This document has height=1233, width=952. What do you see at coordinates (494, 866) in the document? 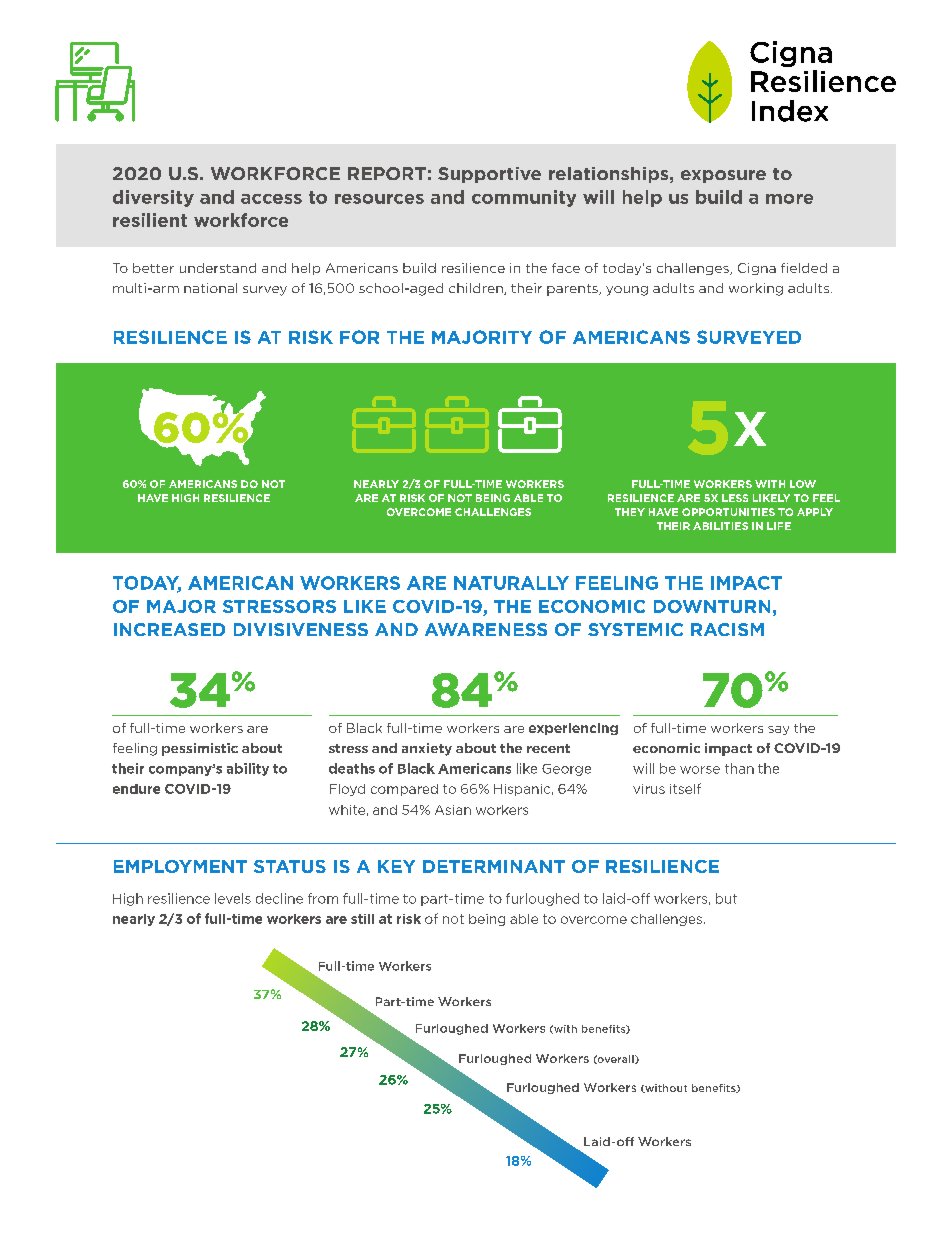
I see `DETERMINANT` at bounding box center [494, 866].
